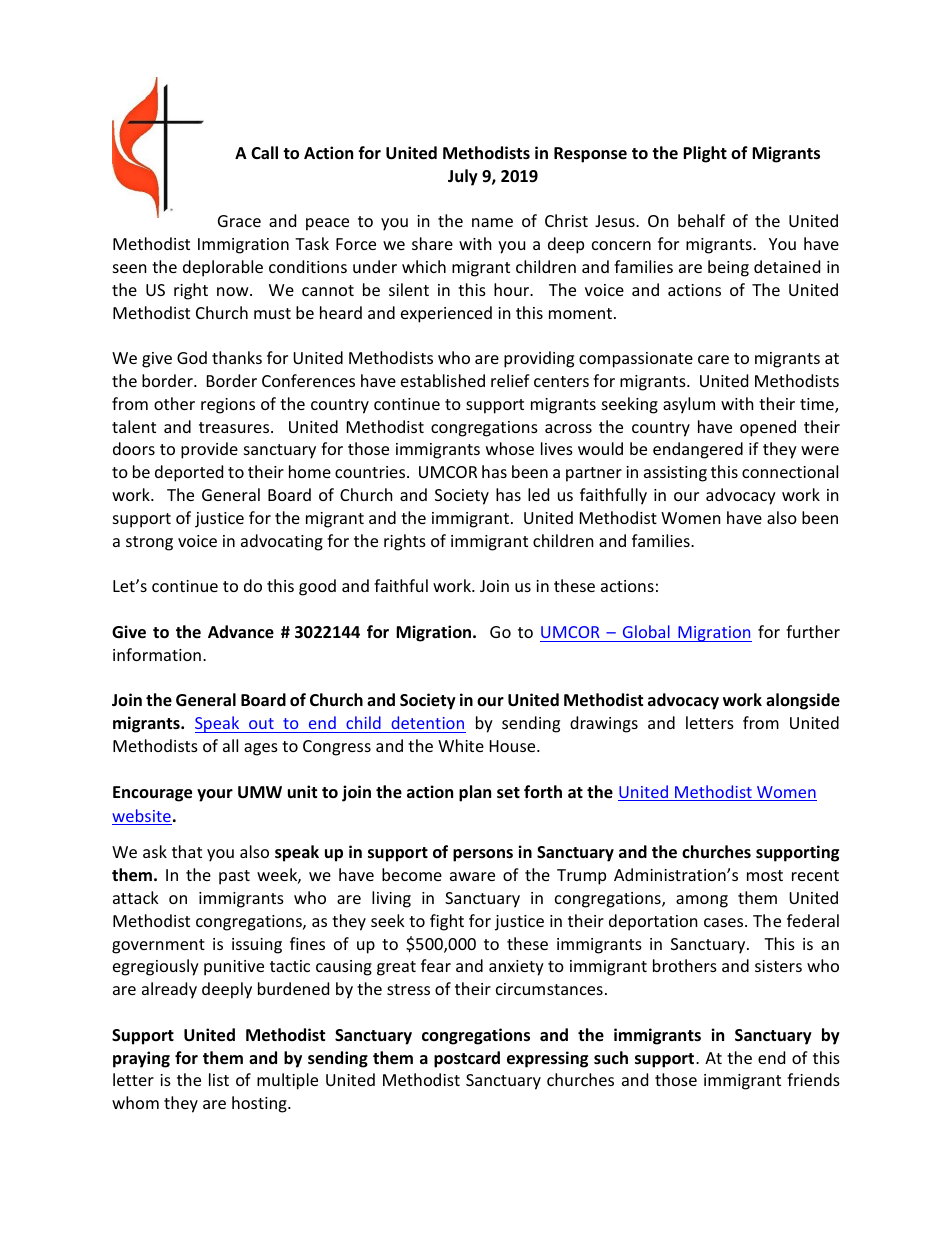 This document has width=952, height=1233. What do you see at coordinates (219, 1079) in the document?
I see `list` at bounding box center [219, 1079].
